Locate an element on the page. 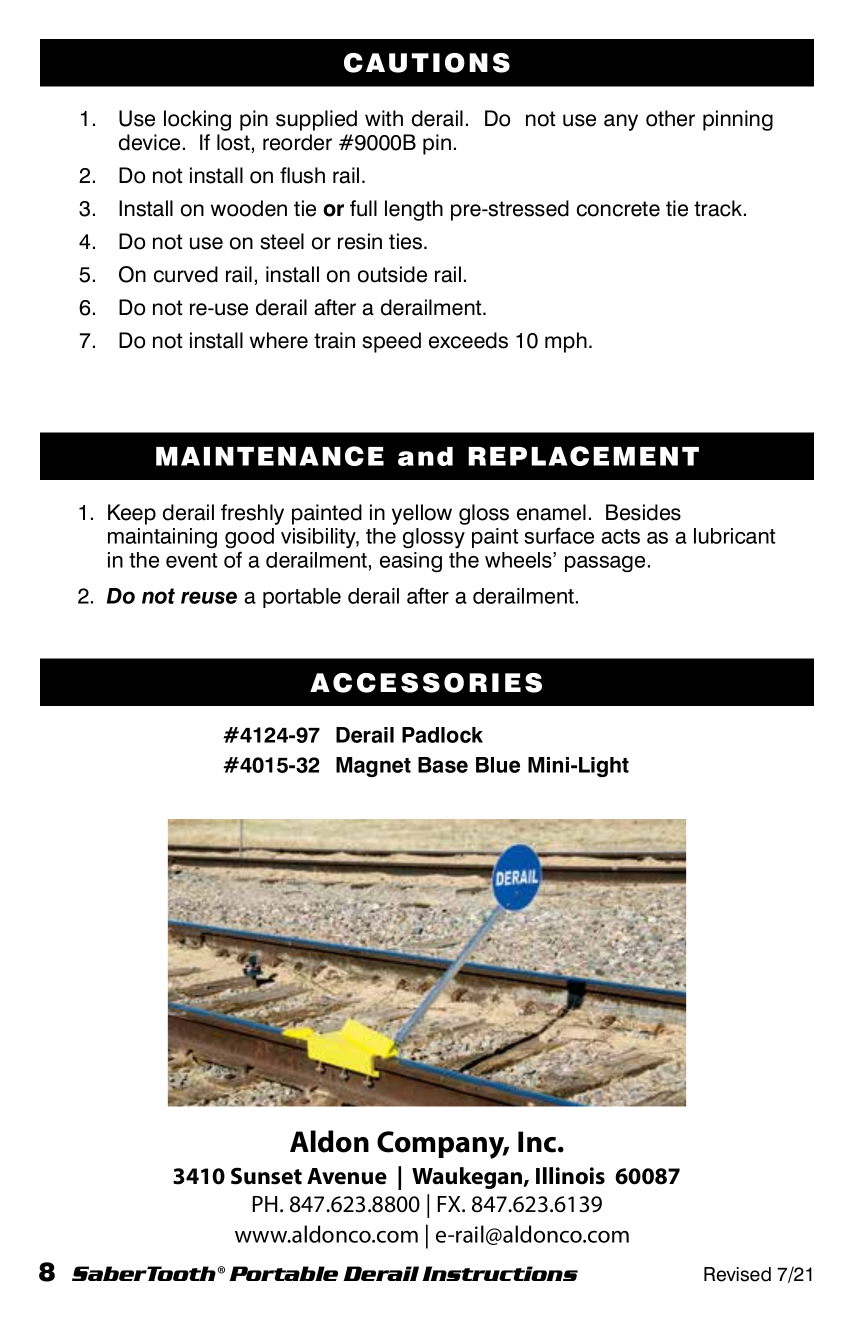 The image size is (854, 1320). passage is located at coordinates (605, 564).
